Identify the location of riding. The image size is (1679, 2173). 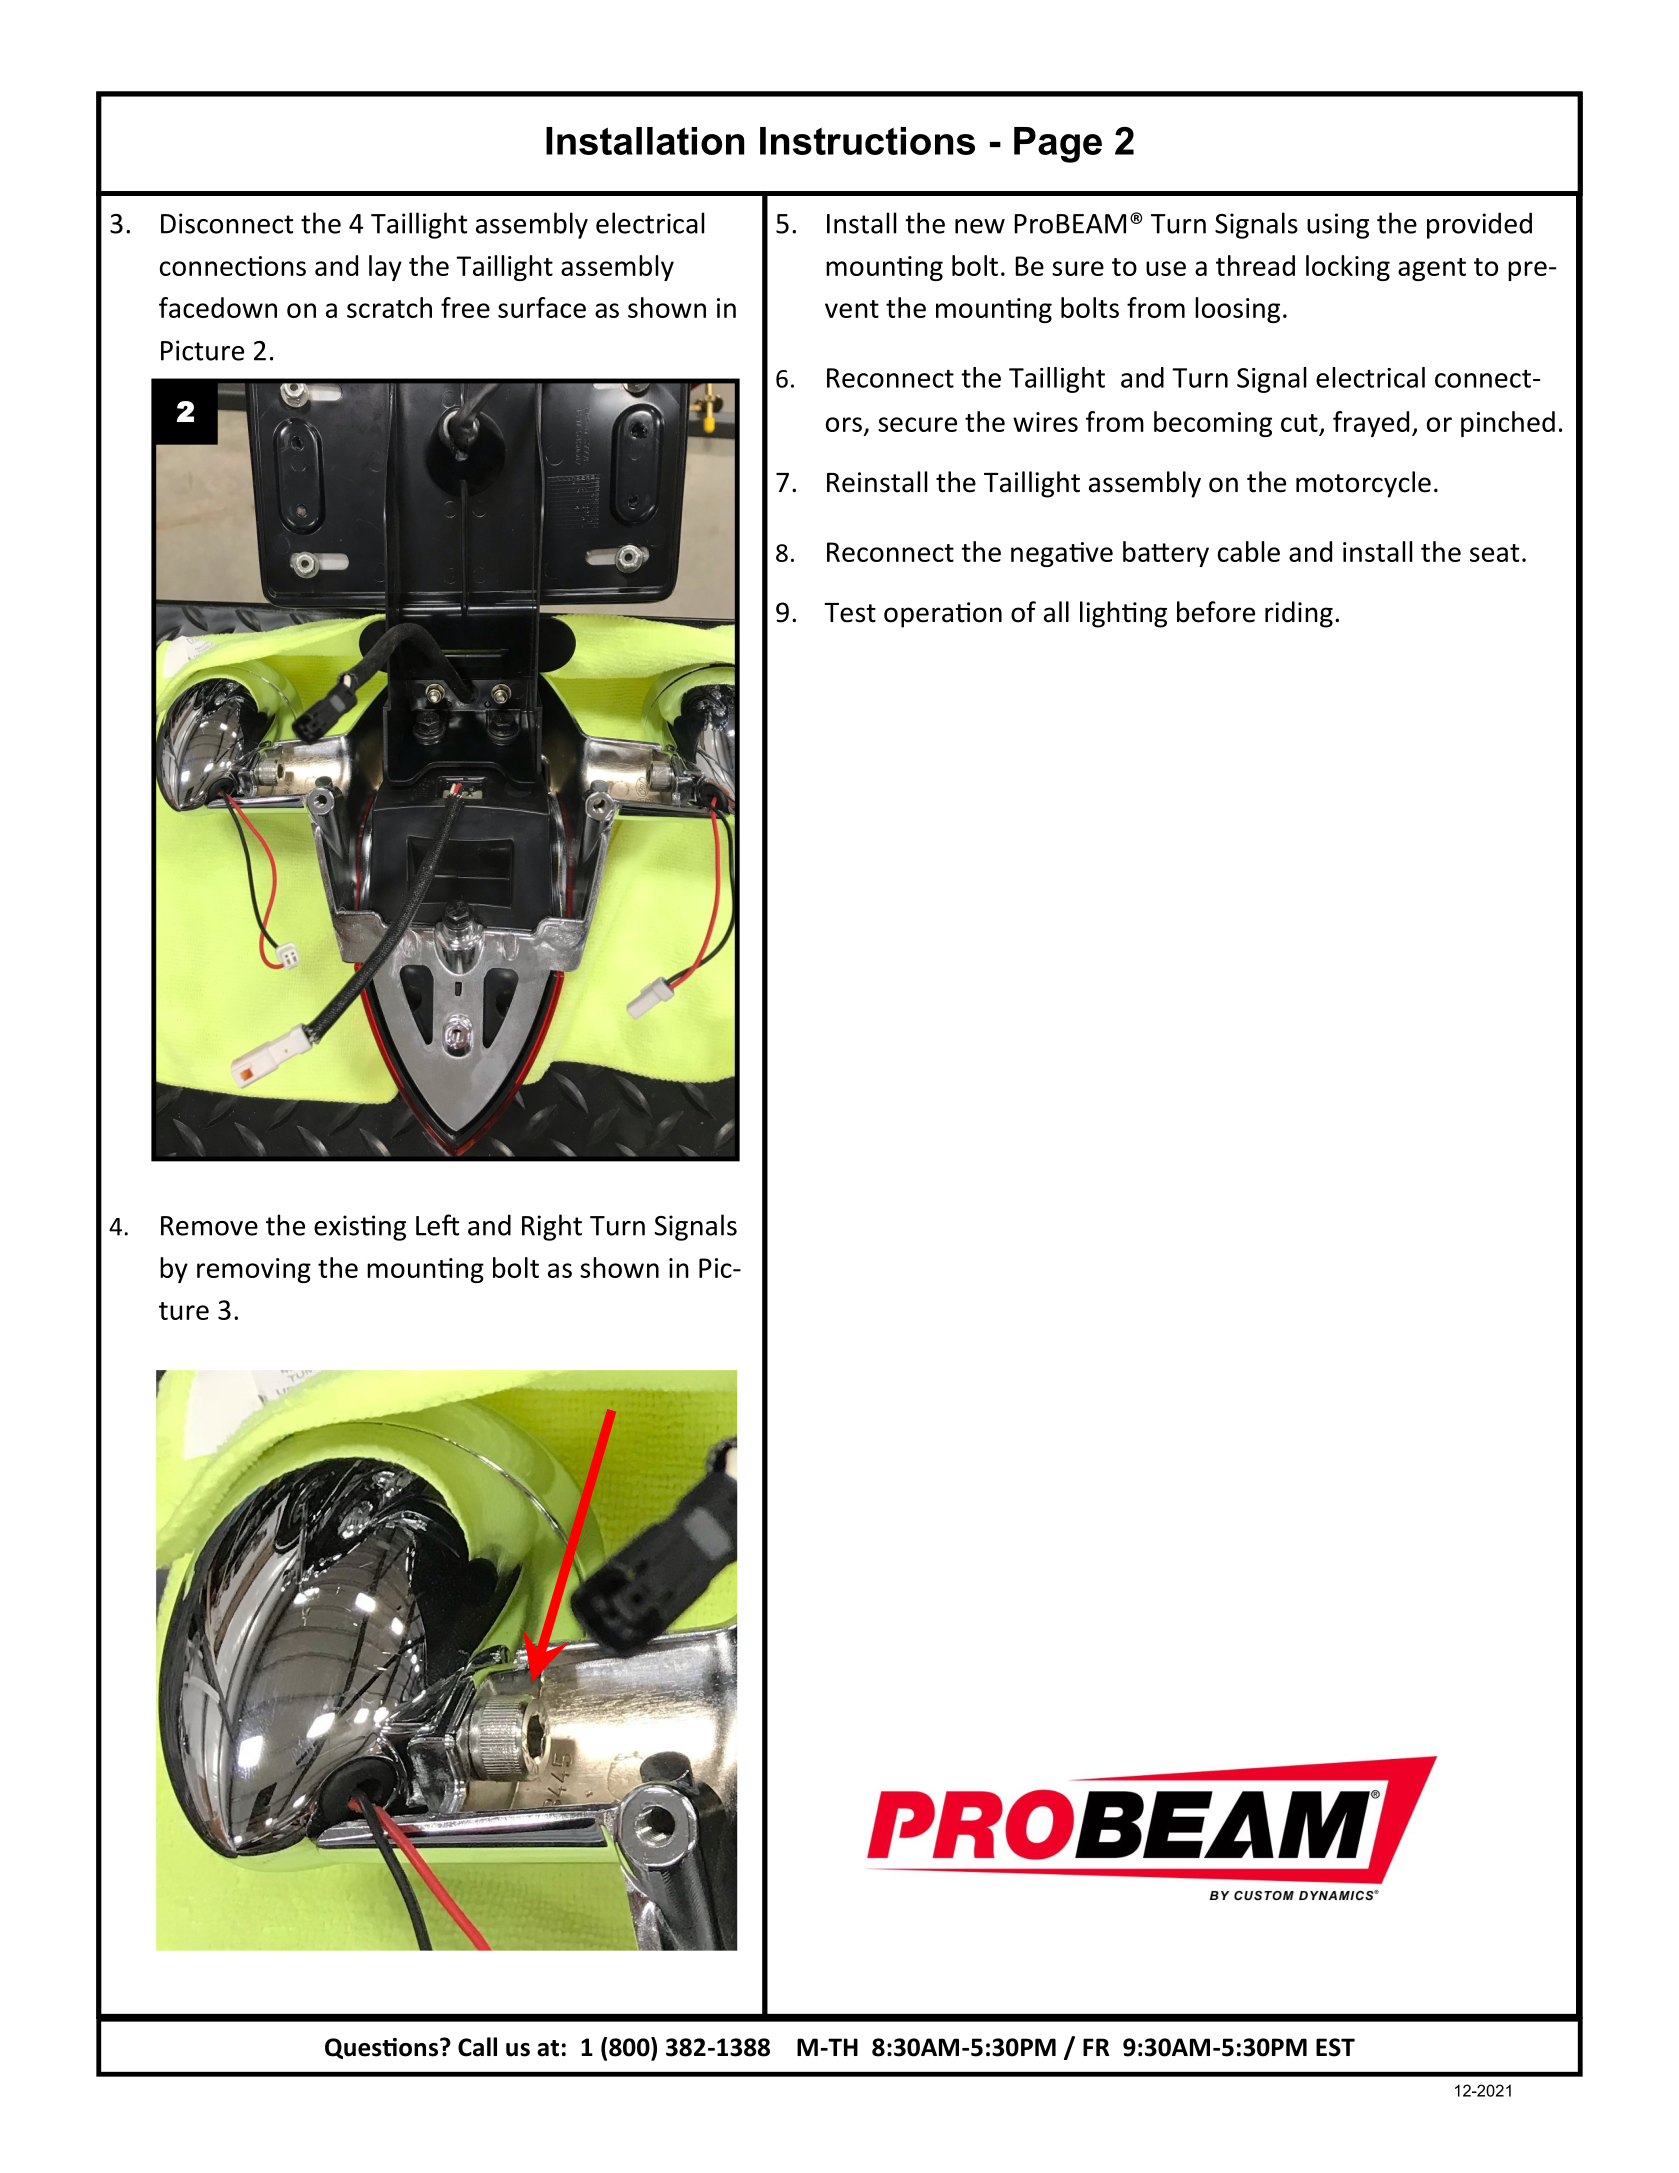
(1299, 614).
